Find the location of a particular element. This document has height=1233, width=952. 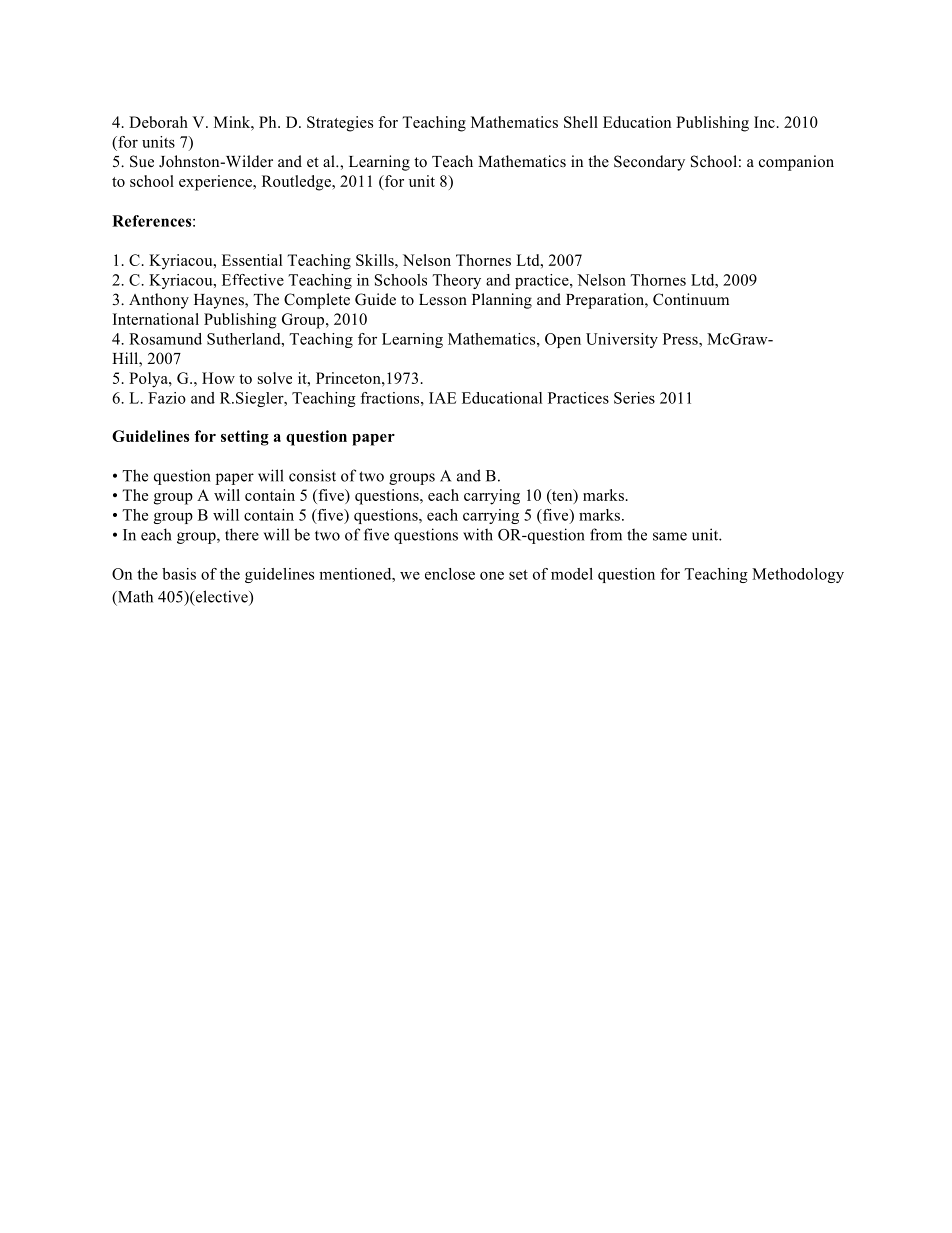

basis is located at coordinates (179, 574).
